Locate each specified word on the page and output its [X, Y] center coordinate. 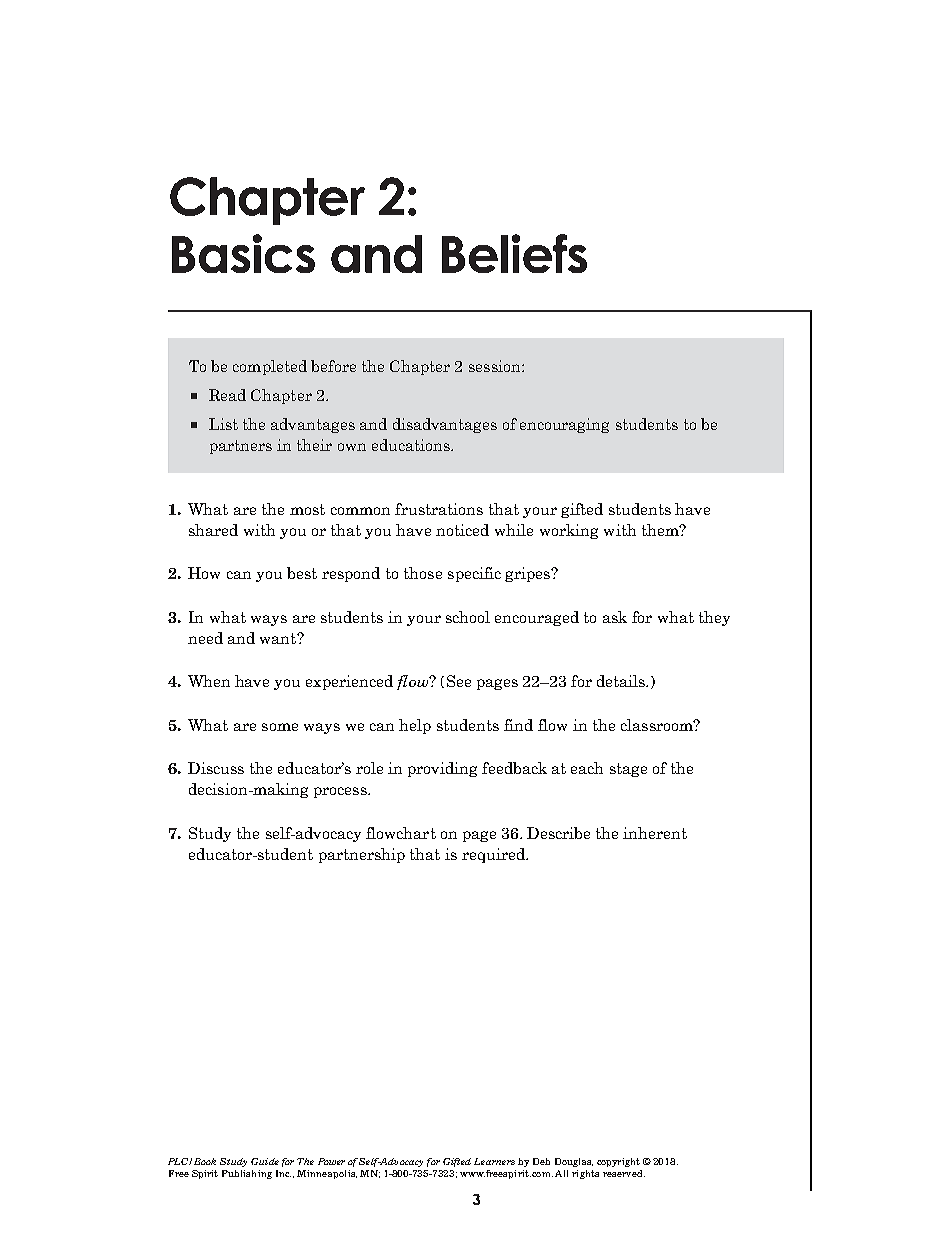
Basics [243, 253]
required [494, 855]
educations [412, 445]
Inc [283, 1173]
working [569, 531]
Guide [265, 1161]
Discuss [216, 768]
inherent [655, 833]
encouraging [564, 425]
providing [442, 769]
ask [615, 617]
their [314, 445]
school [468, 617]
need [205, 638]
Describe [558, 833]
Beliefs [514, 253]
